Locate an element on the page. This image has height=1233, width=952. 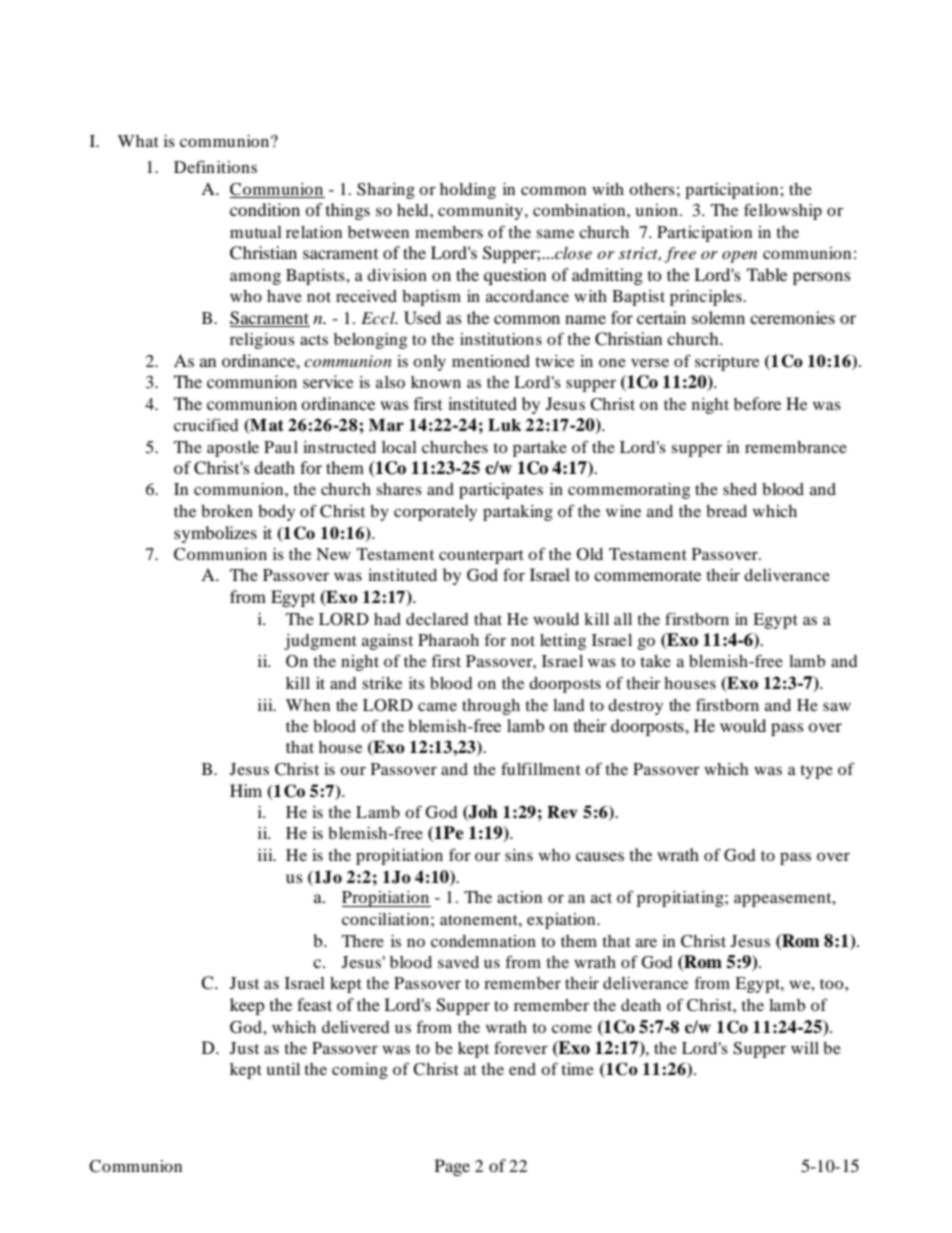
Definitions is located at coordinates (215, 166).
